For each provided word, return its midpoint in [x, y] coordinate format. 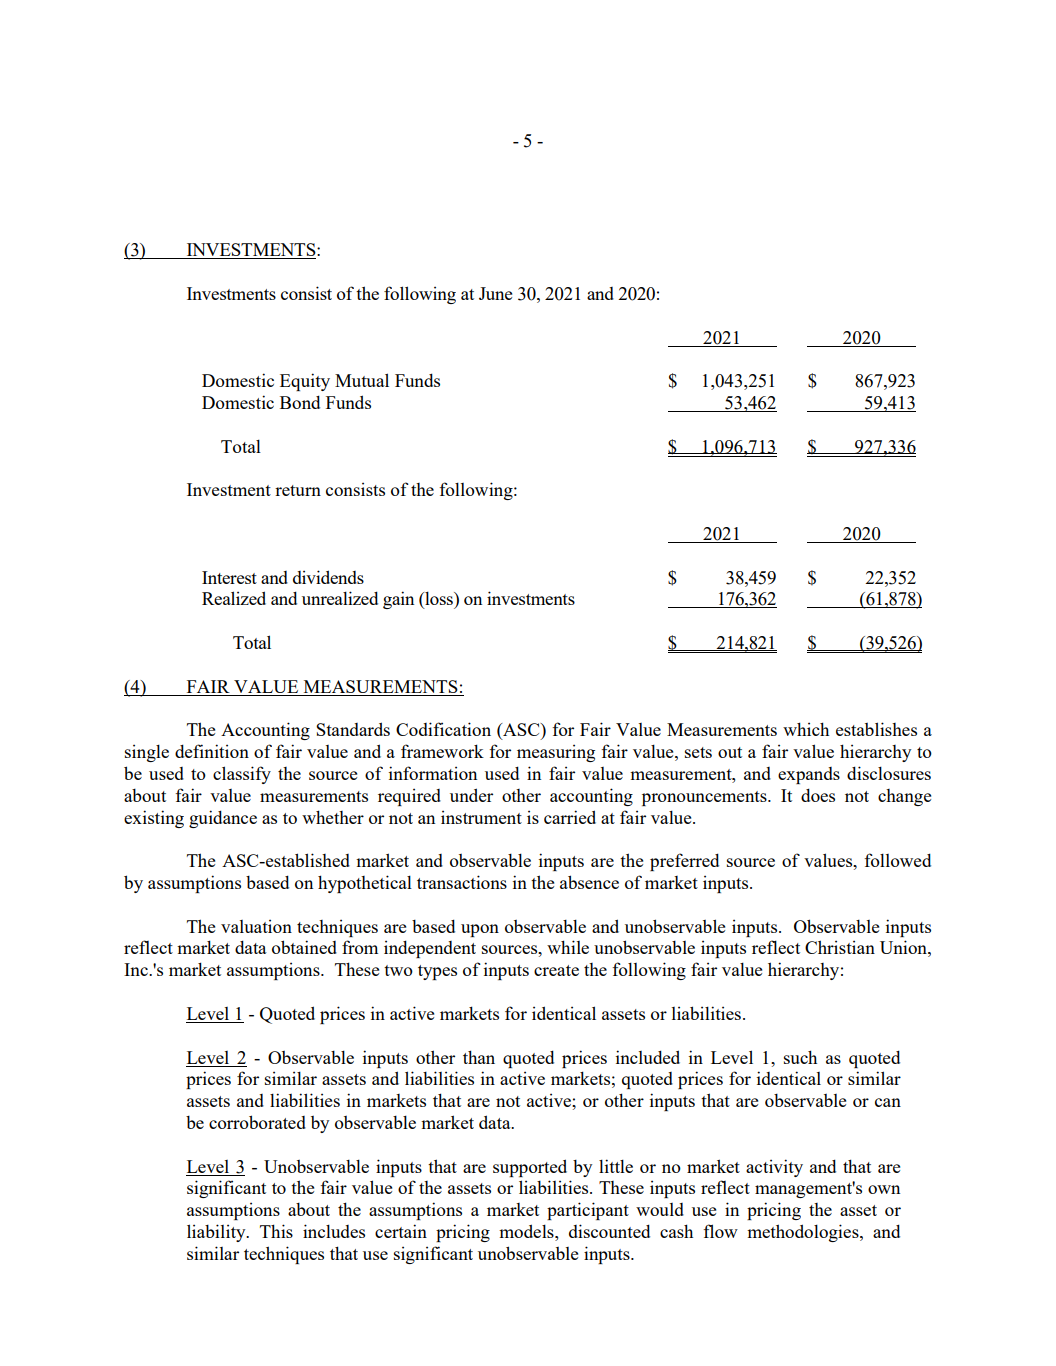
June [495, 293]
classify [242, 775]
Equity [305, 382]
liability [217, 1233]
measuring [556, 753]
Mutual [362, 380]
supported [530, 1168]
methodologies [804, 1233]
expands [809, 775]
